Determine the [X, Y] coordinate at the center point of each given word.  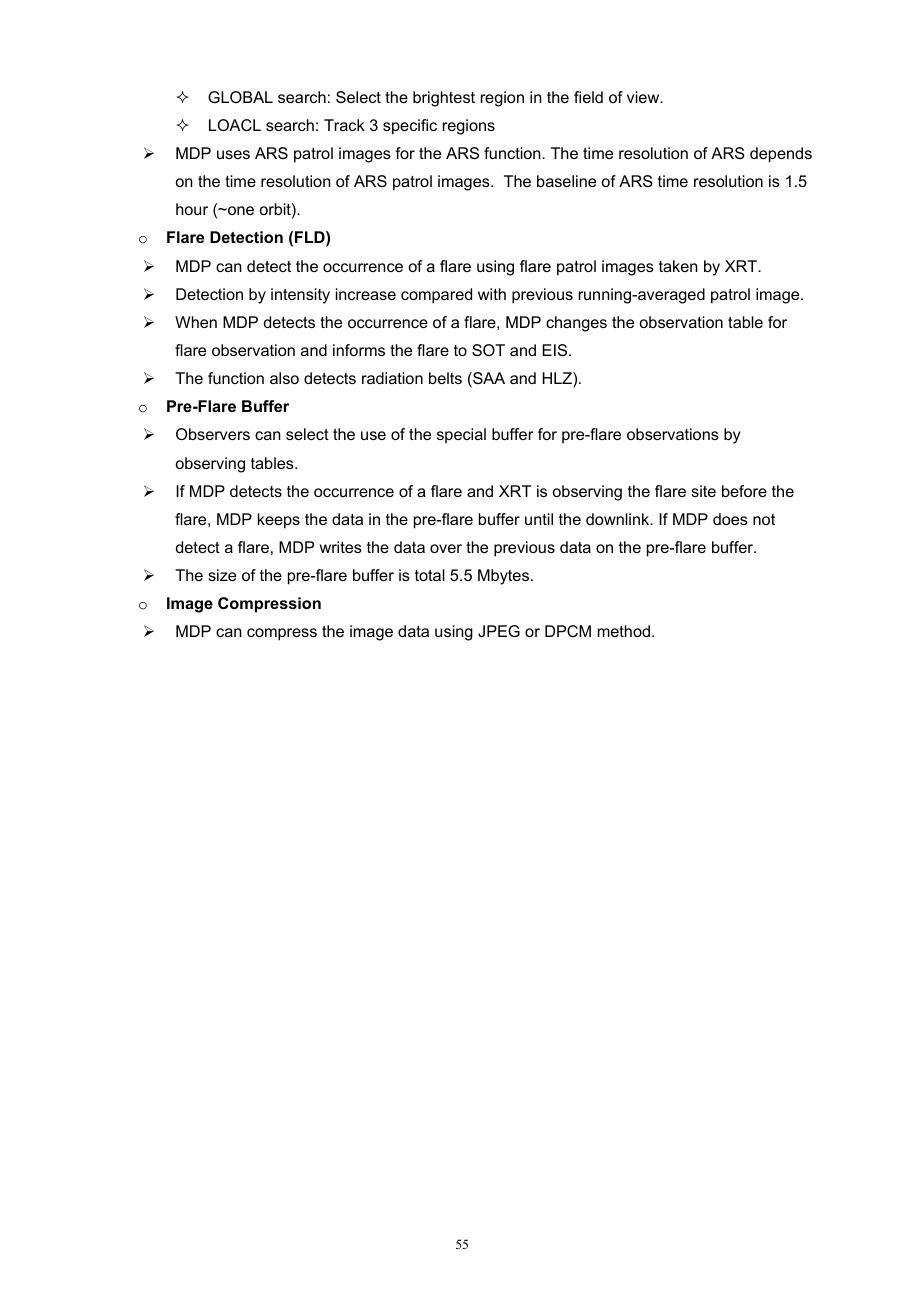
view [644, 97]
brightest [444, 99]
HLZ [558, 379]
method [624, 631]
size [222, 575]
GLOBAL [240, 97]
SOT [488, 350]
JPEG [499, 631]
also [284, 378]
